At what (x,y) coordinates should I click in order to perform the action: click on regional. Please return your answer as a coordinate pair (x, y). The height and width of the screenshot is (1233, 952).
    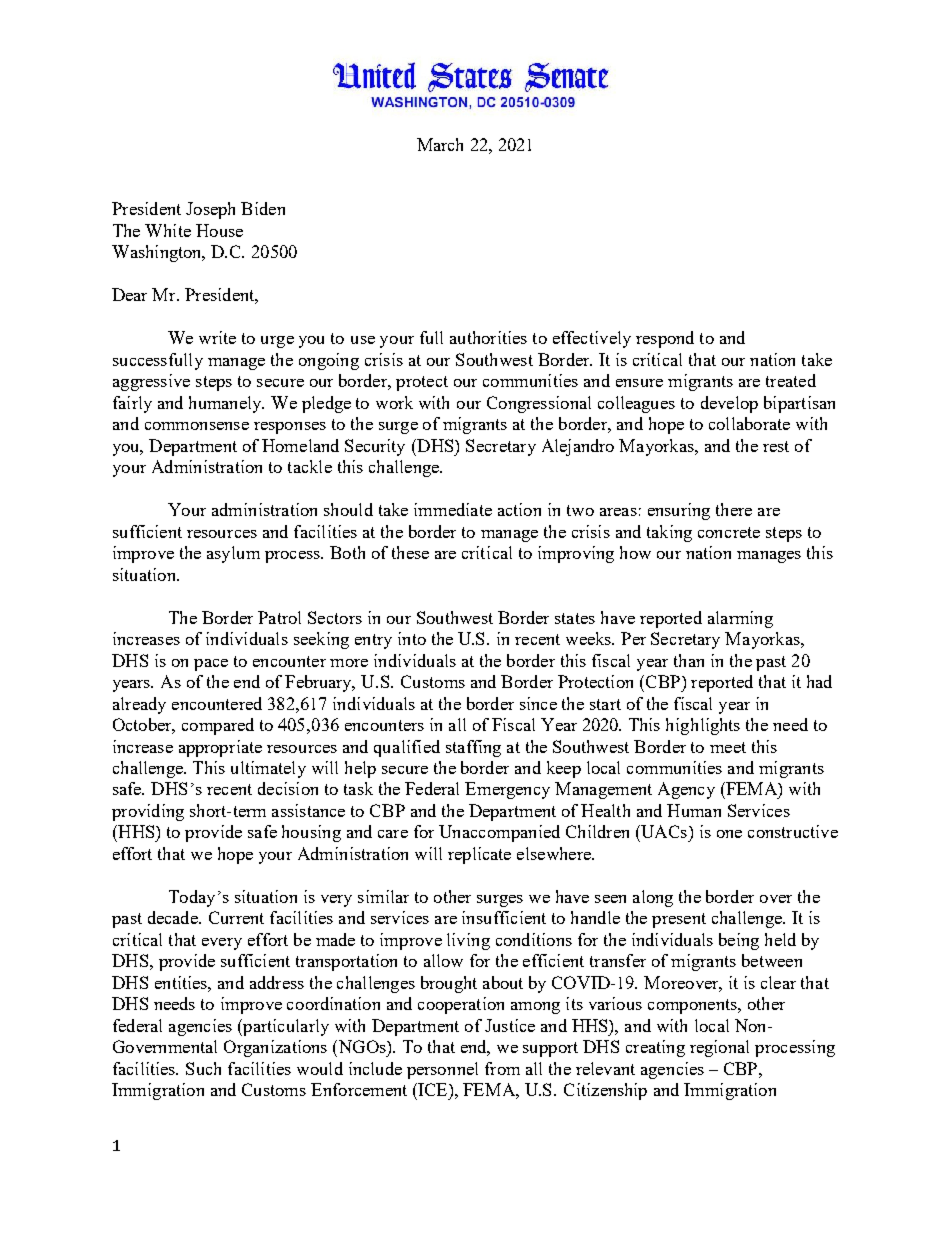
    Looking at the image, I should click on (719, 1048).
